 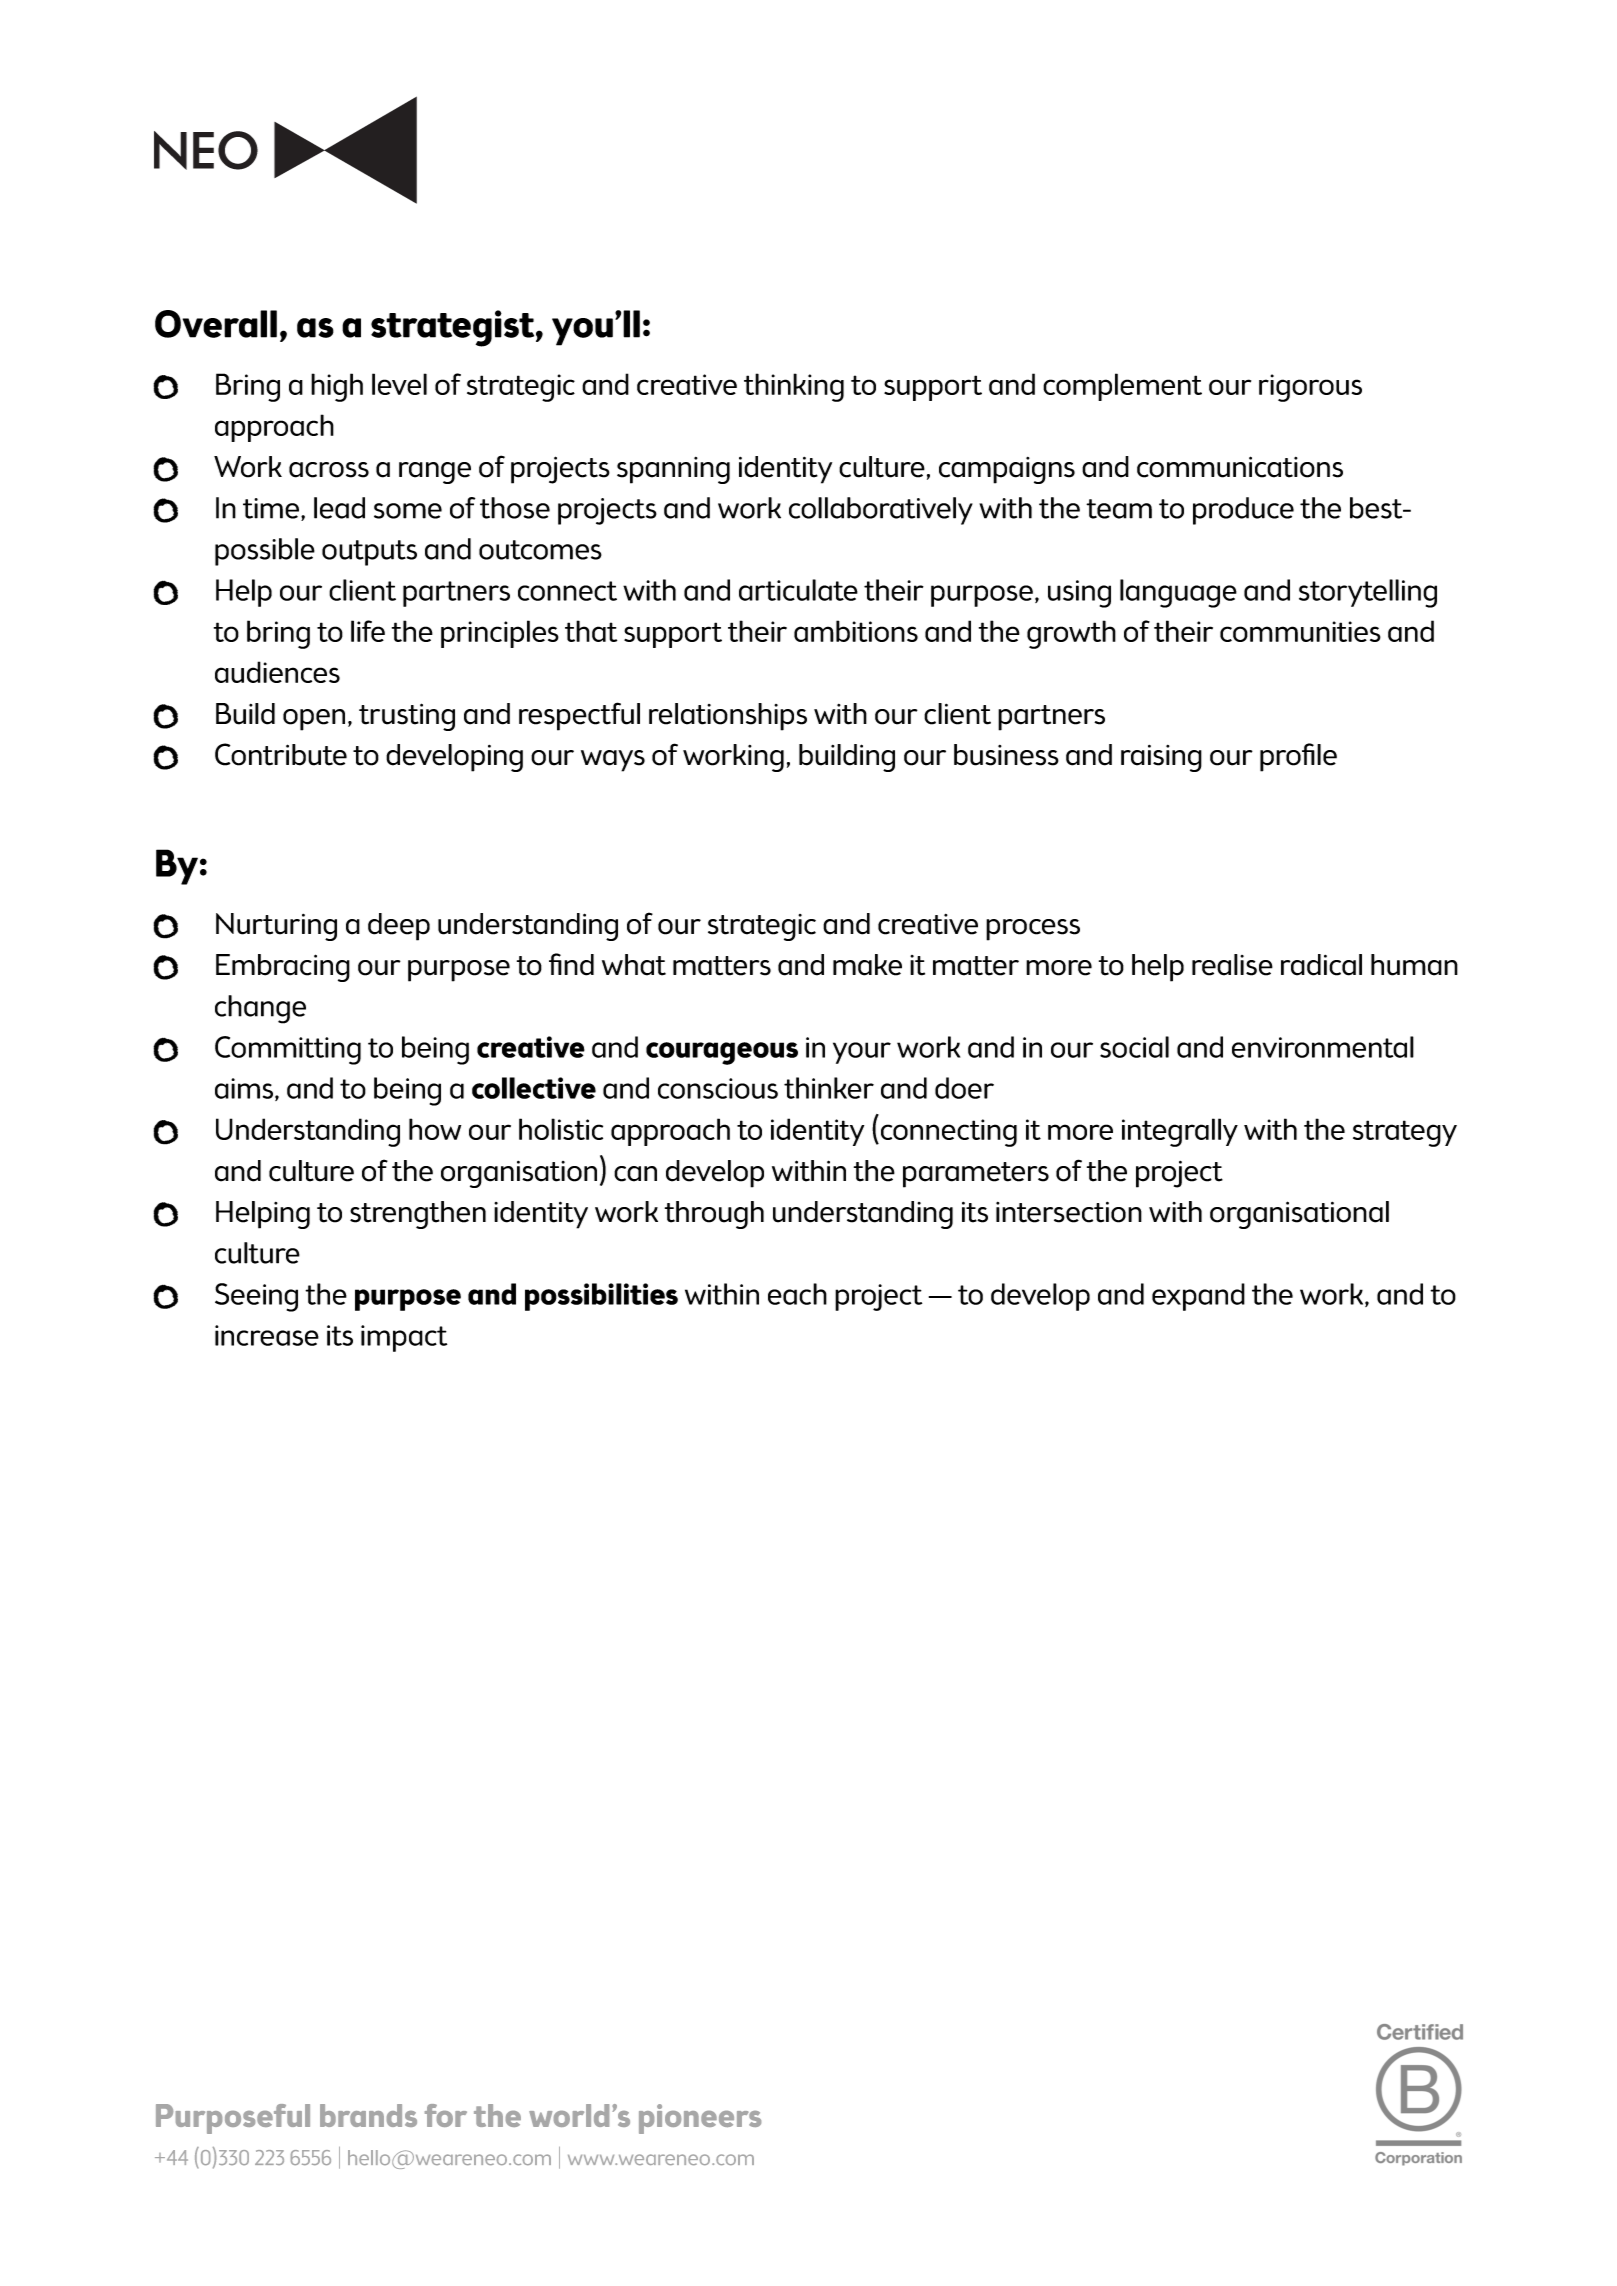 What do you see at coordinates (337, 387) in the screenshot?
I see `high` at bounding box center [337, 387].
